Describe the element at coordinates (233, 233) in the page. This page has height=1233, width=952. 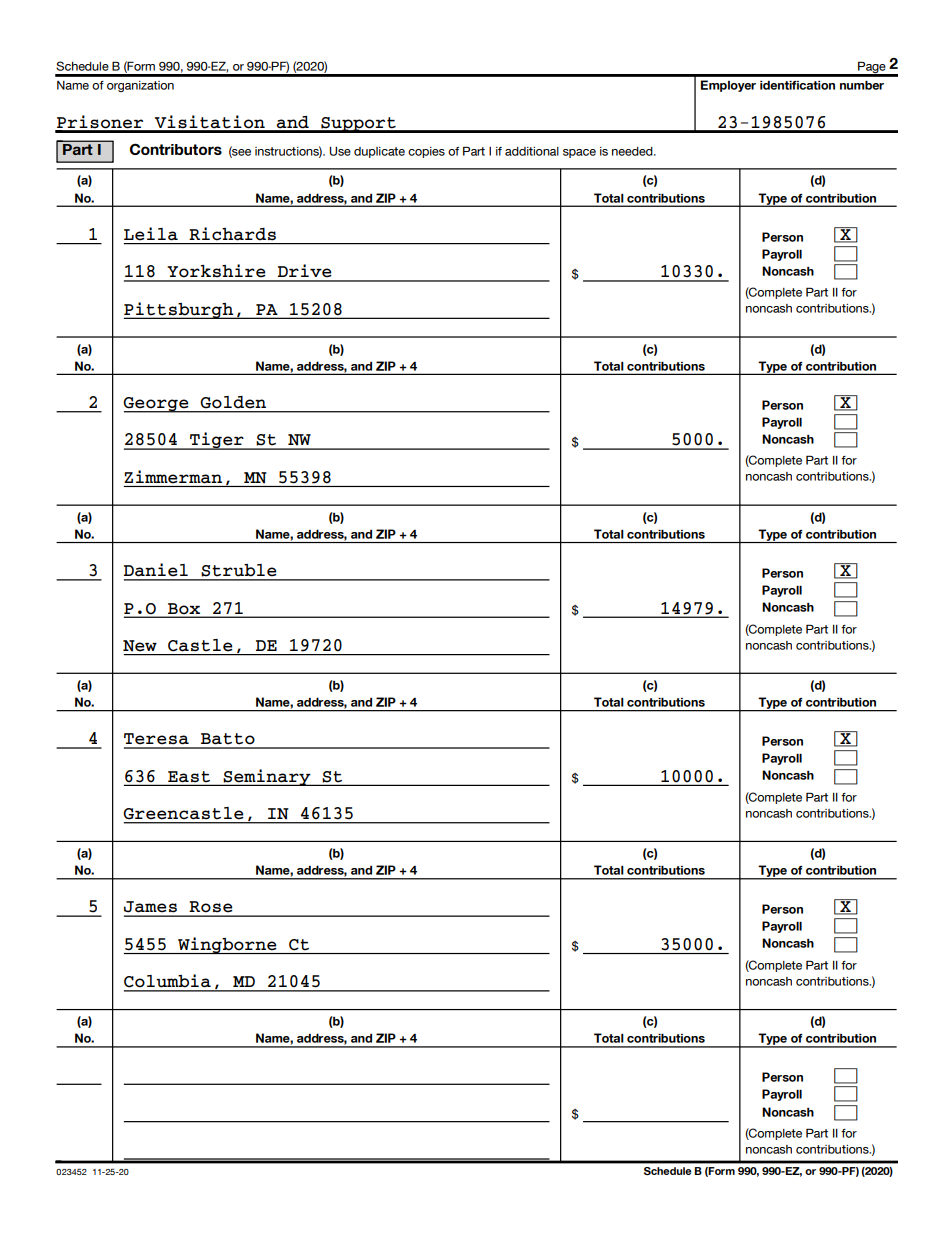
I see `Richards` at that location.
